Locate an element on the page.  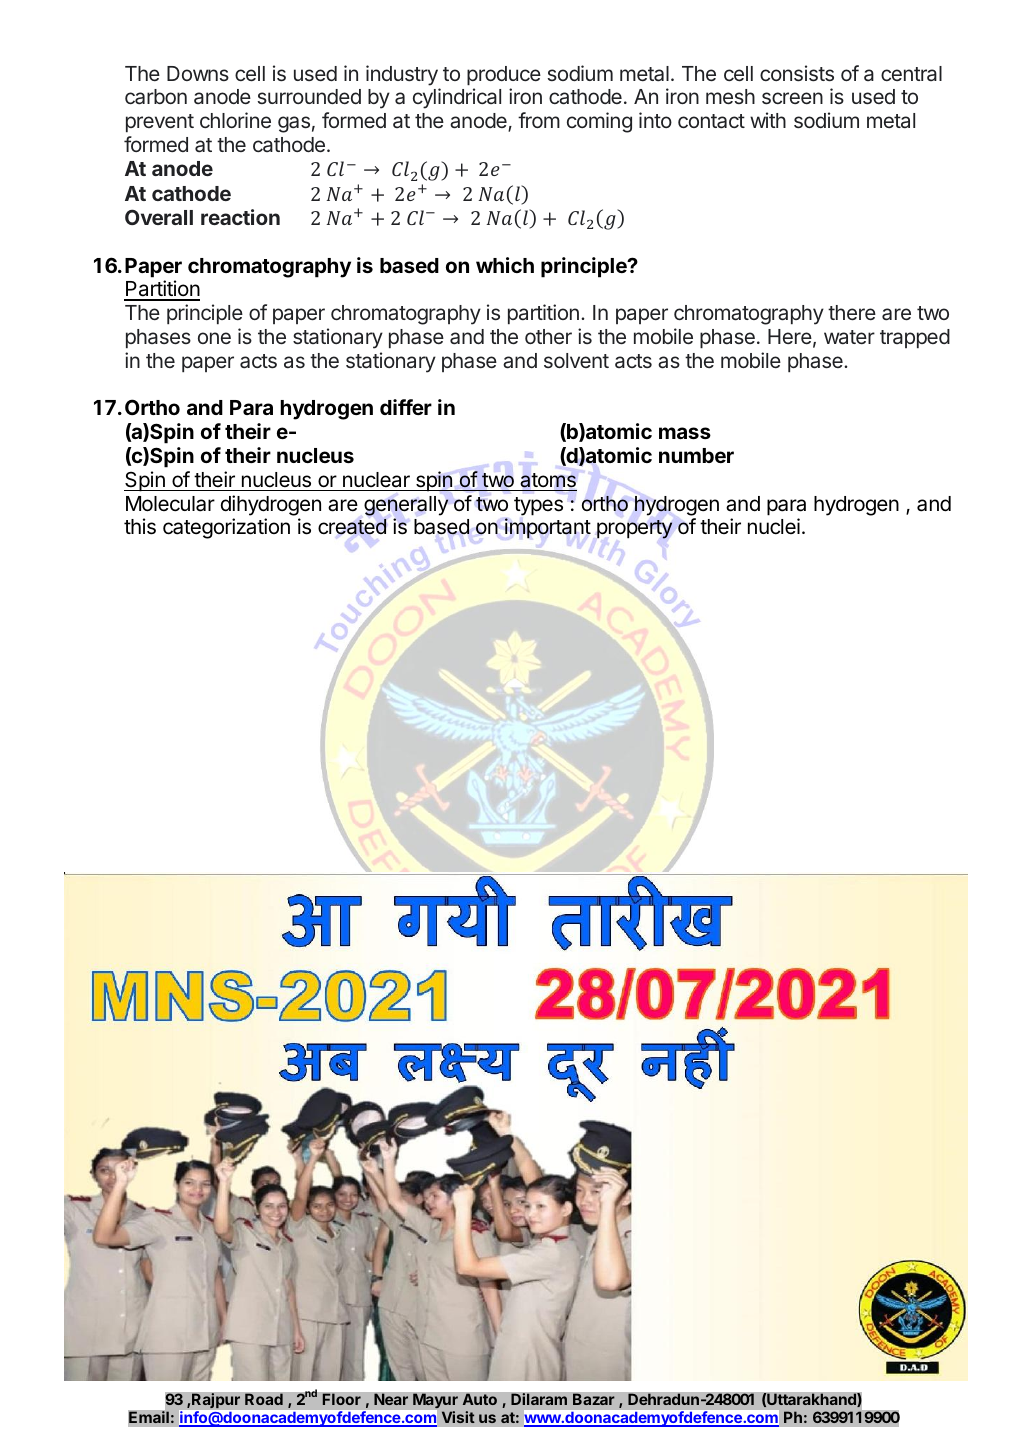
important is located at coordinates (548, 528).
